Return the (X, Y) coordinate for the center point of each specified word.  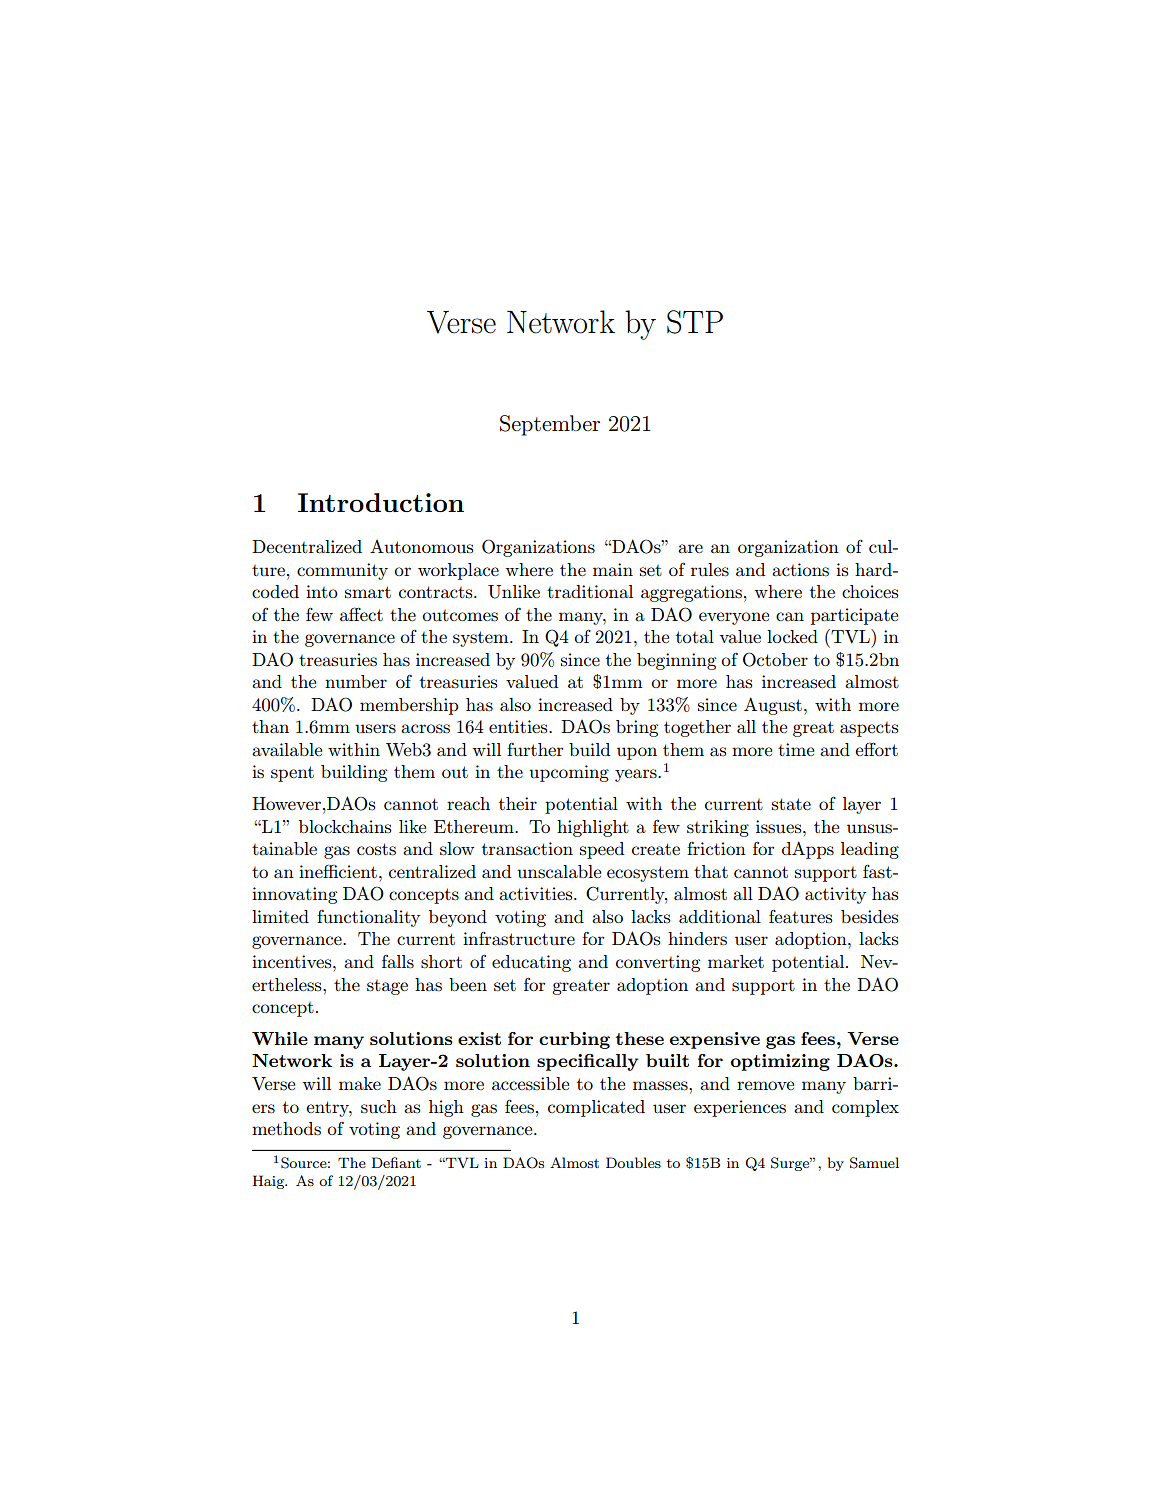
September (550, 425)
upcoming (569, 773)
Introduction (381, 502)
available (287, 749)
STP (695, 322)
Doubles (633, 1162)
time (796, 749)
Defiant (396, 1162)
